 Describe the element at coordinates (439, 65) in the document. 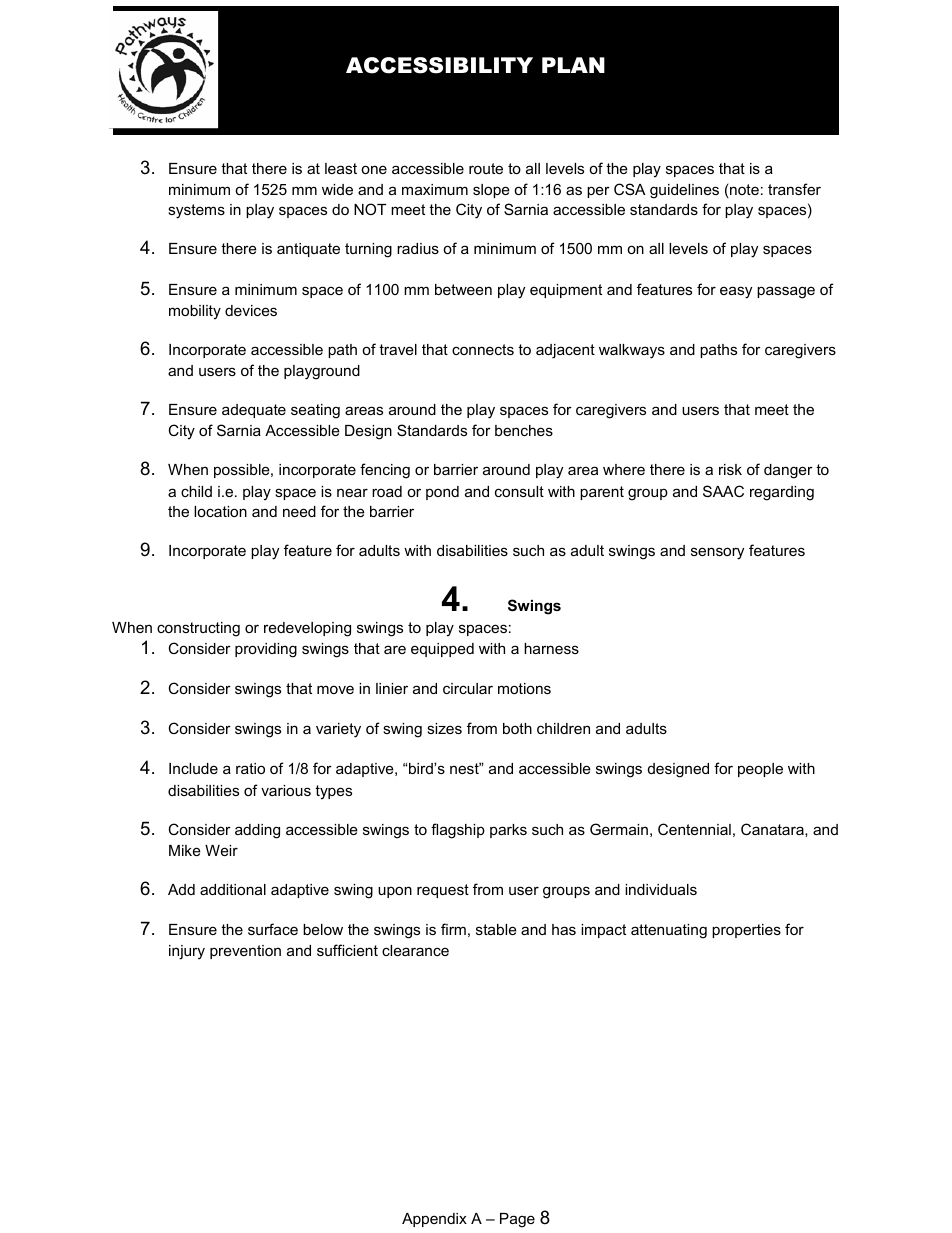

I see `ACCESSIBILITY` at that location.
